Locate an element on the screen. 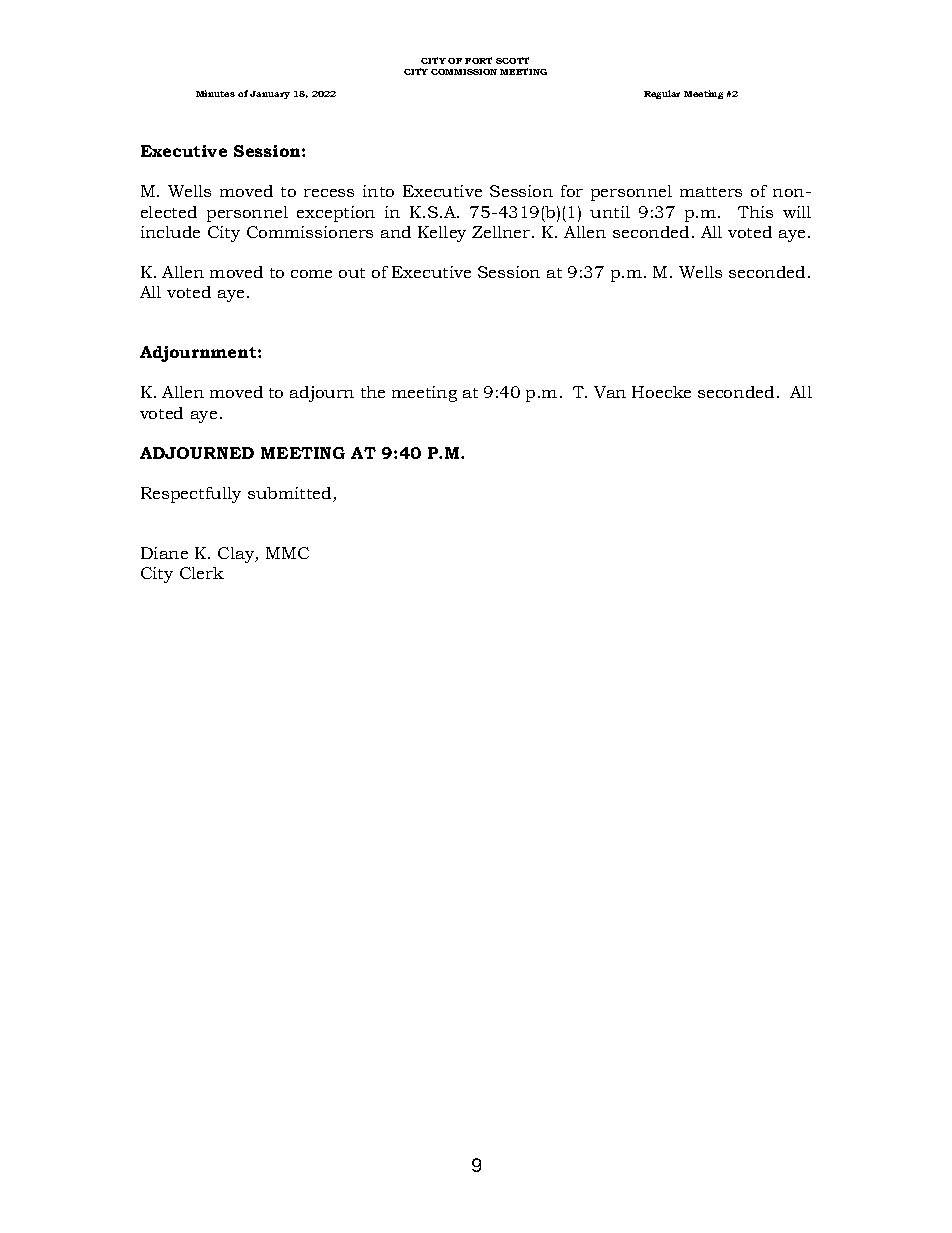 The image size is (952, 1233). Van is located at coordinates (610, 392).
